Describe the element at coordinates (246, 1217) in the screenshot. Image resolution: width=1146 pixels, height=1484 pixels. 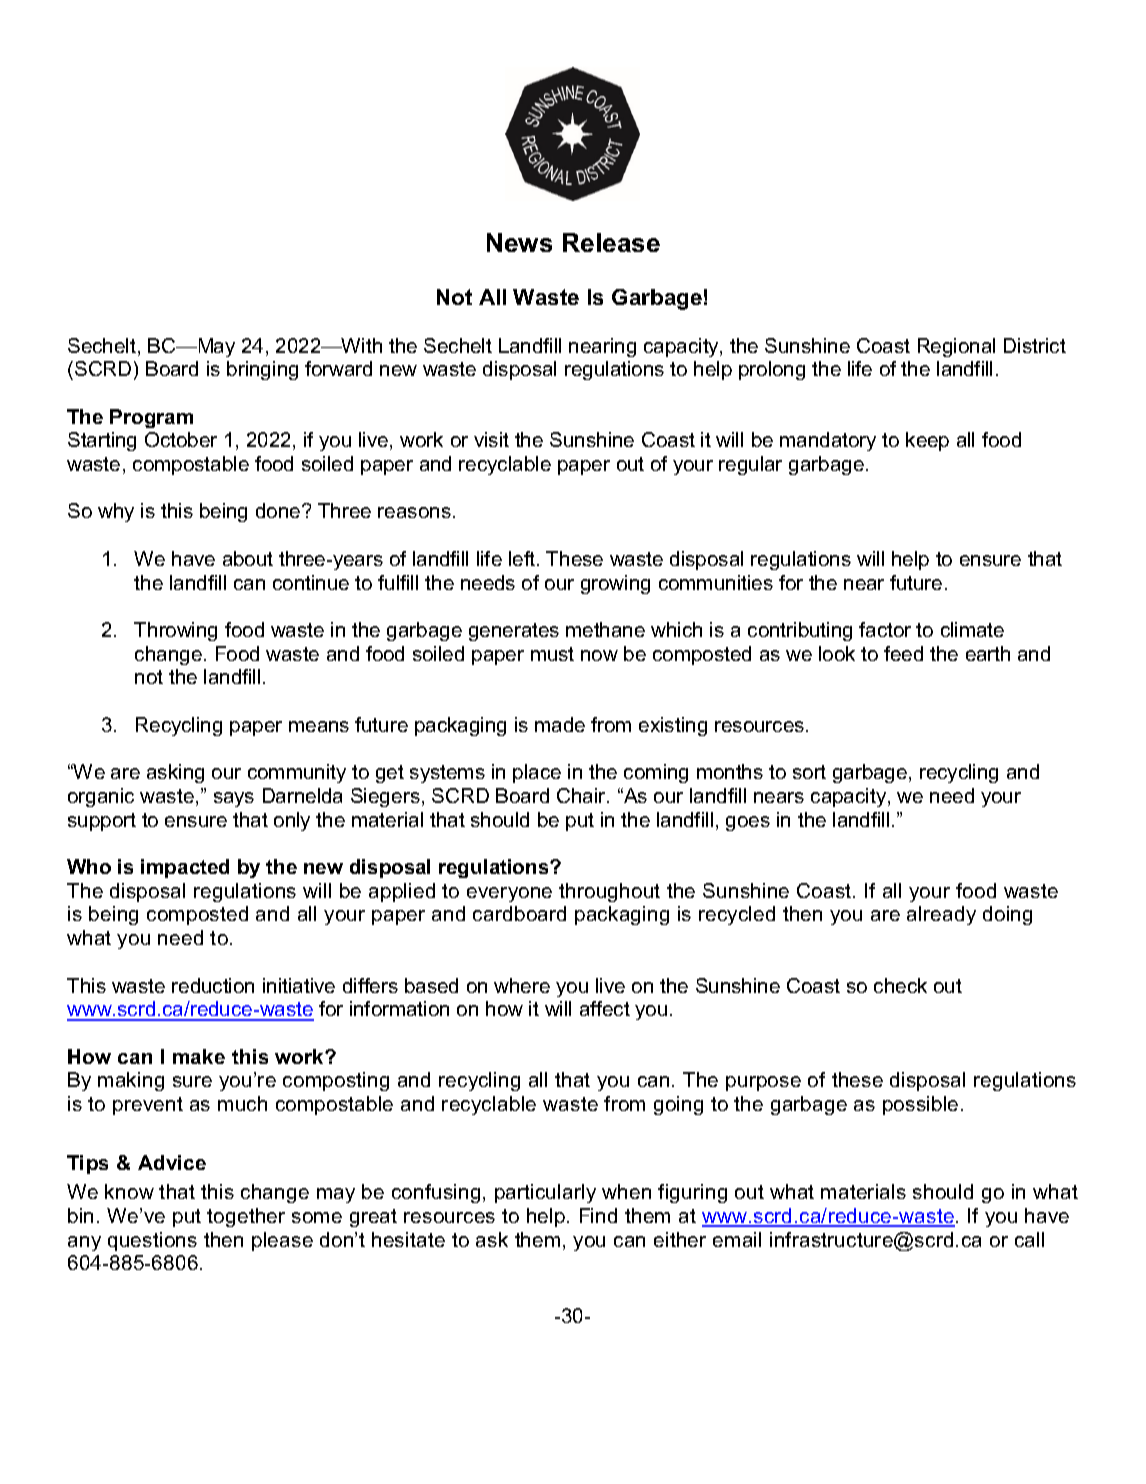
I see `together` at that location.
